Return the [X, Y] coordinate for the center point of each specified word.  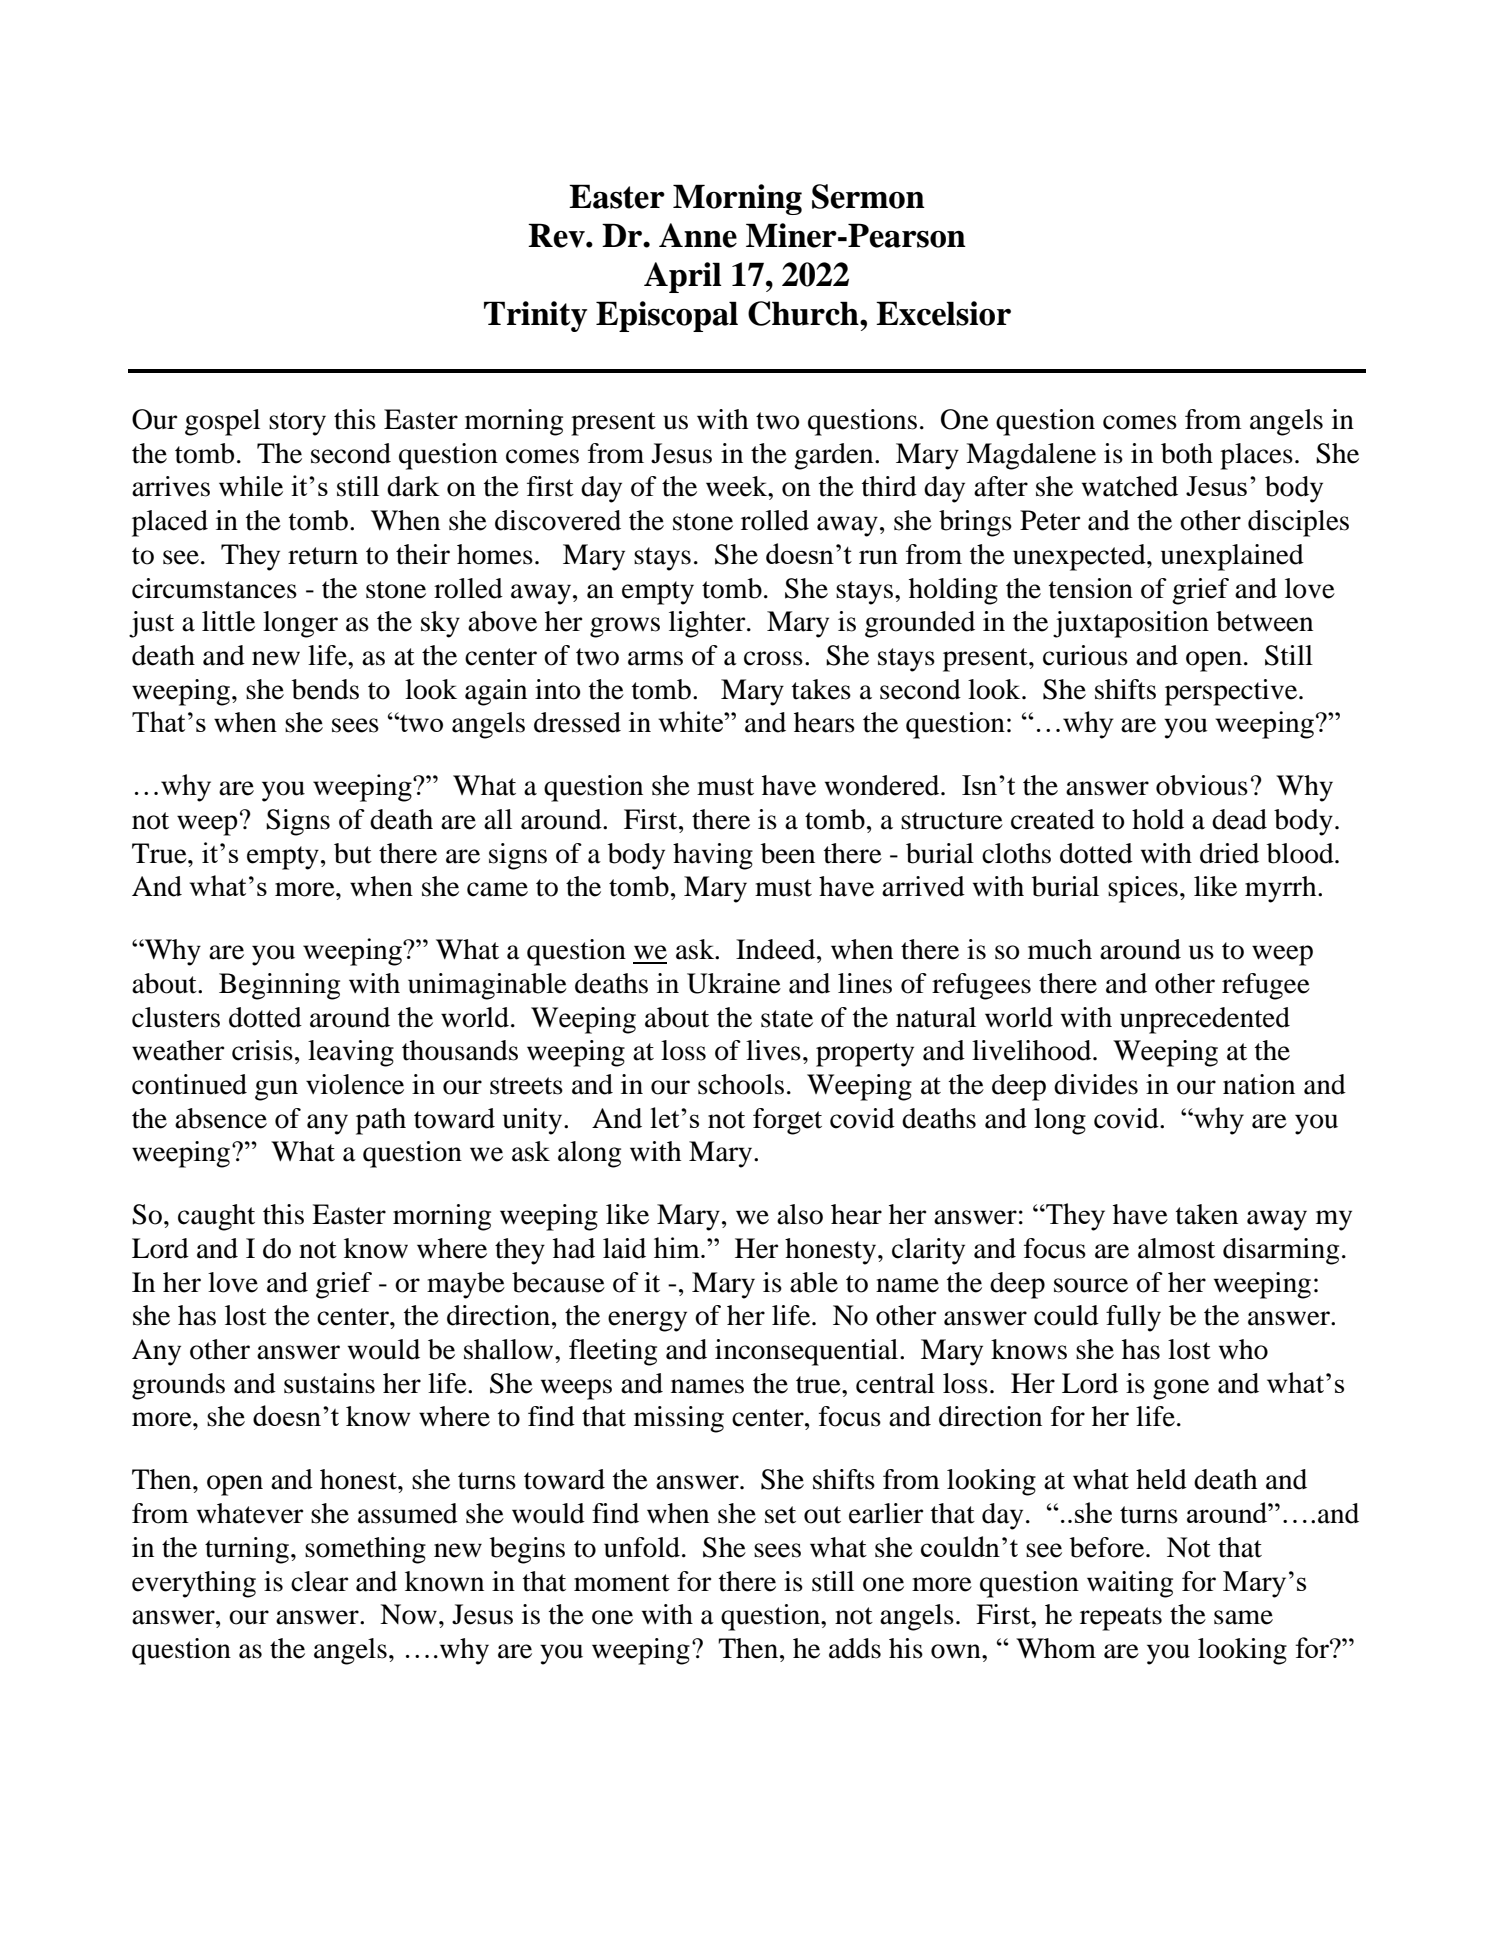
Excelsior [943, 313]
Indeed [777, 949]
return [323, 556]
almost [1176, 1248]
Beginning [279, 986]
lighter [708, 624]
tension [1091, 588]
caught [216, 1217]
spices [1143, 889]
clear [319, 1581]
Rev [557, 235]
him [678, 1247]
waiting [1130, 1584]
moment [622, 1583]
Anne [698, 235]
